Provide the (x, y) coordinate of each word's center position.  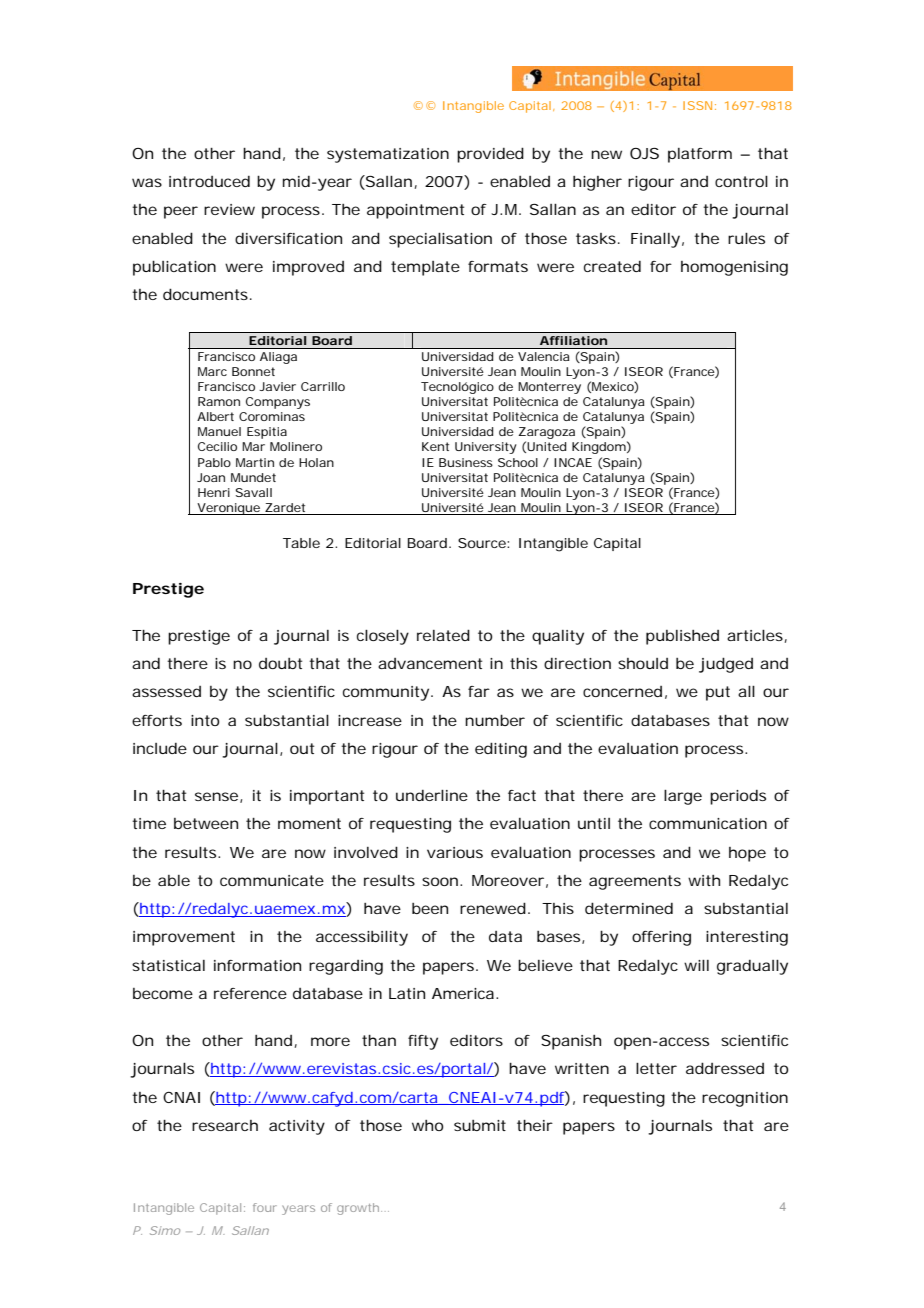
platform (700, 155)
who (428, 1125)
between (206, 823)
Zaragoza (546, 434)
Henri (214, 492)
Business (466, 462)
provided (490, 155)
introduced (209, 181)
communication (708, 823)
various (455, 852)
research (225, 1125)
